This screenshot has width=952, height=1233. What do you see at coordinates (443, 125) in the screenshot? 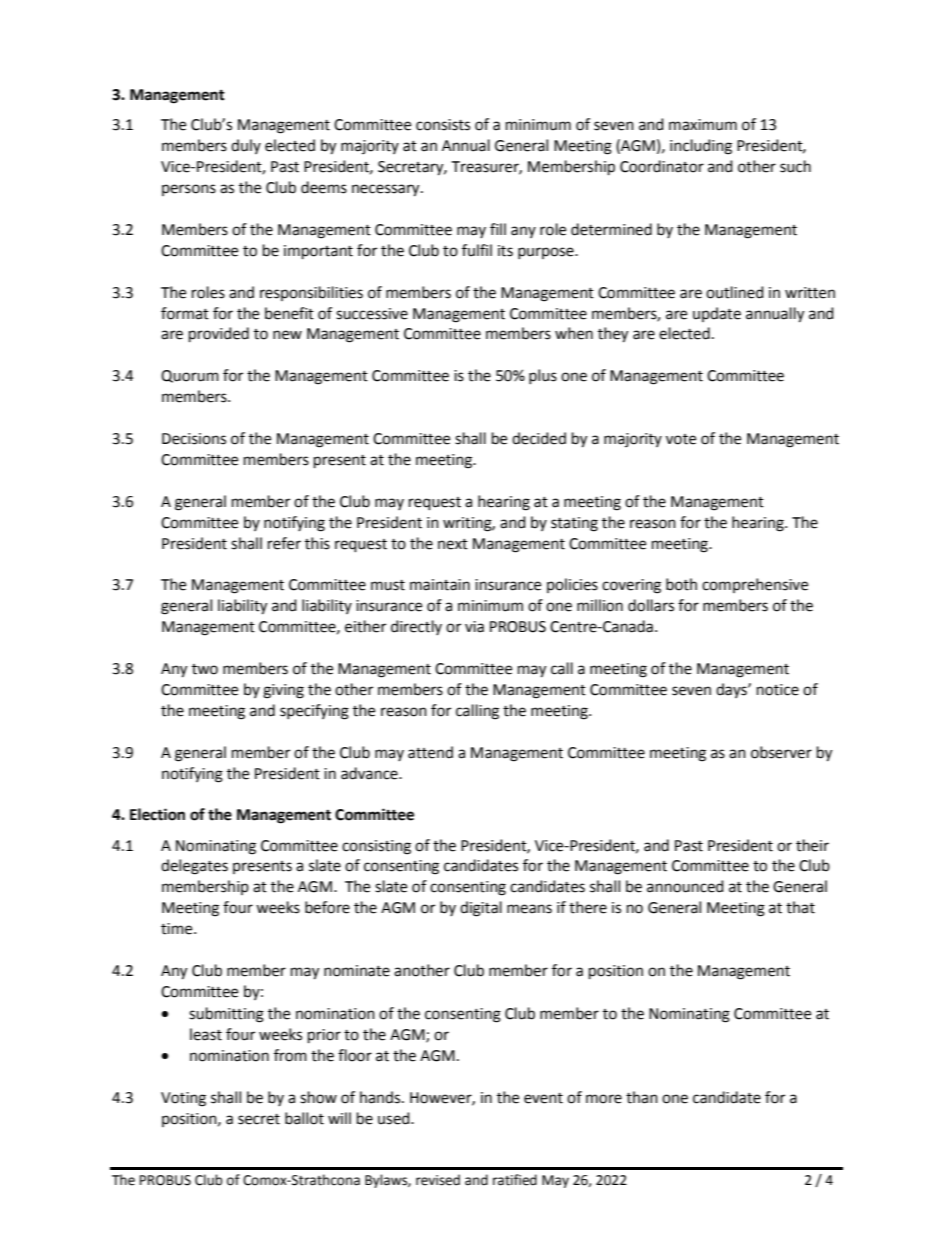
I see `consists` at bounding box center [443, 125].
